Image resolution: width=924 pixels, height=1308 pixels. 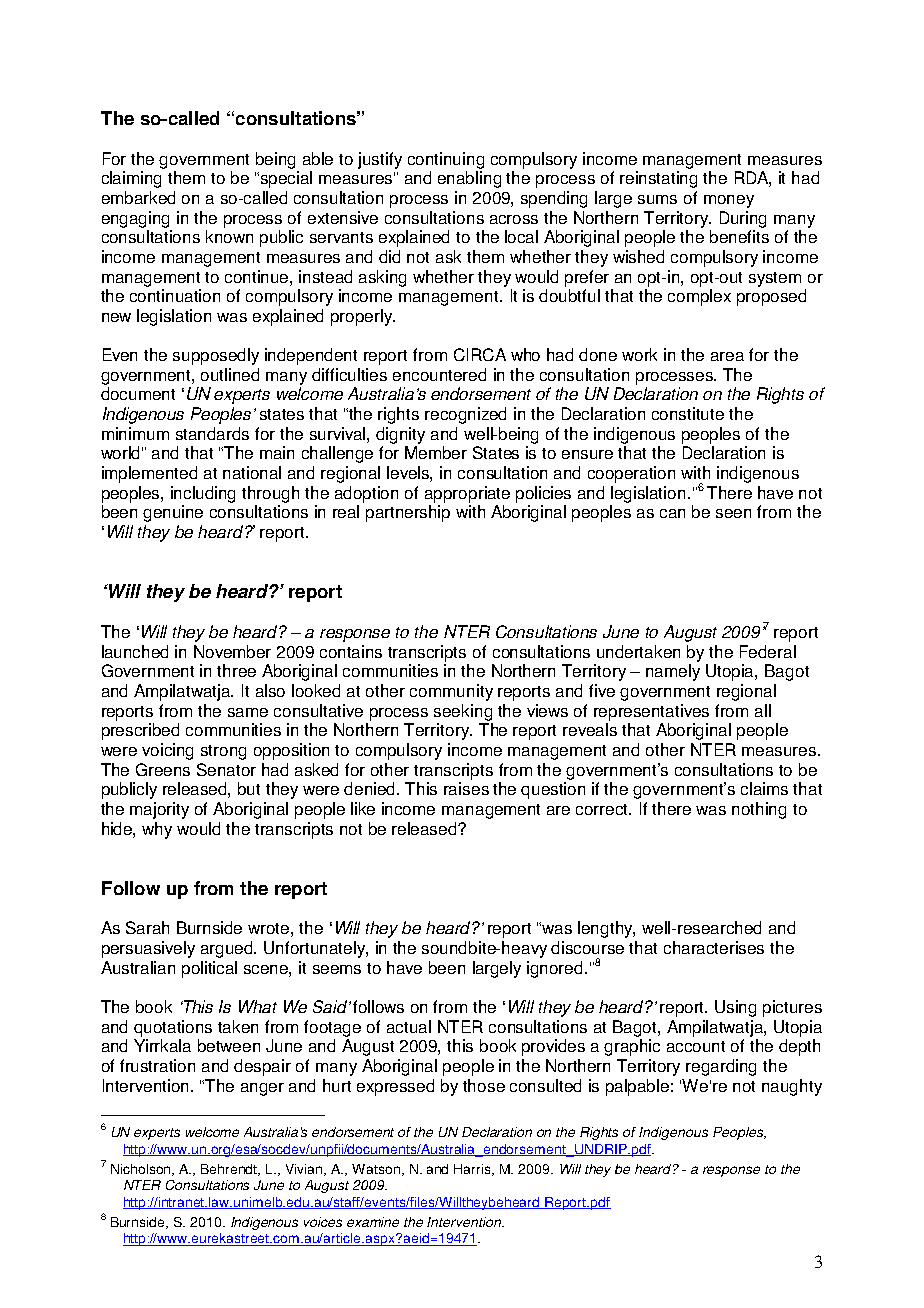 What do you see at coordinates (436, 452) in the screenshot?
I see `Member` at bounding box center [436, 452].
